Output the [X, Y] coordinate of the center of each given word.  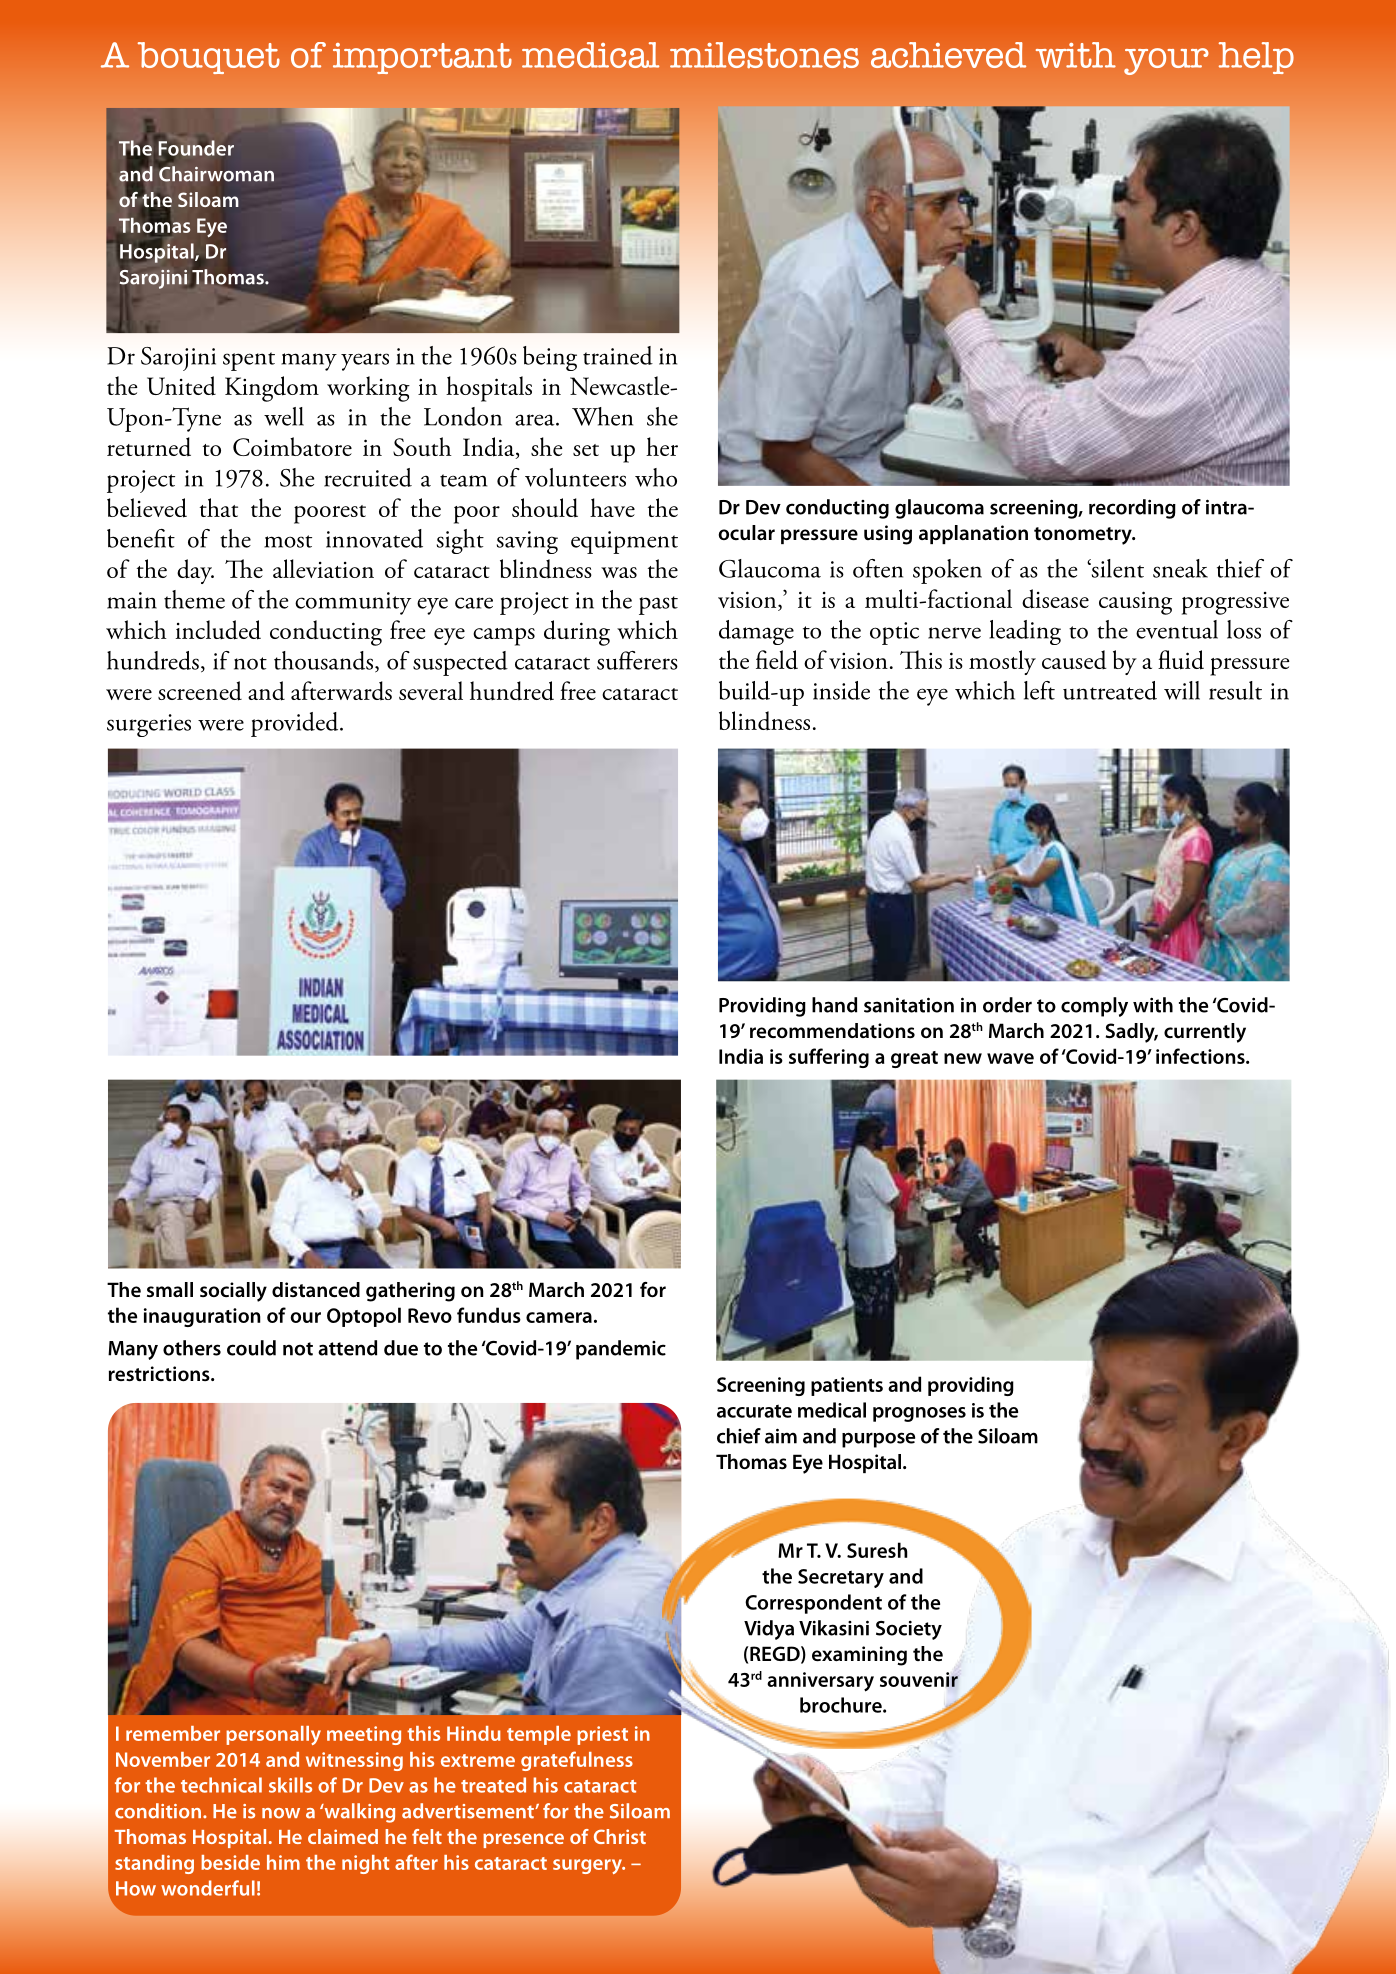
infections [1201, 1056]
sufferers [637, 660]
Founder [196, 149]
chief [739, 1436]
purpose [878, 1440]
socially [233, 1292]
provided [296, 724]
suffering [829, 1058]
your [1166, 61]
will [1182, 690]
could [251, 1348]
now [281, 1813]
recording [1132, 509]
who [656, 477]
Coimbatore [292, 446]
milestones [764, 55]
